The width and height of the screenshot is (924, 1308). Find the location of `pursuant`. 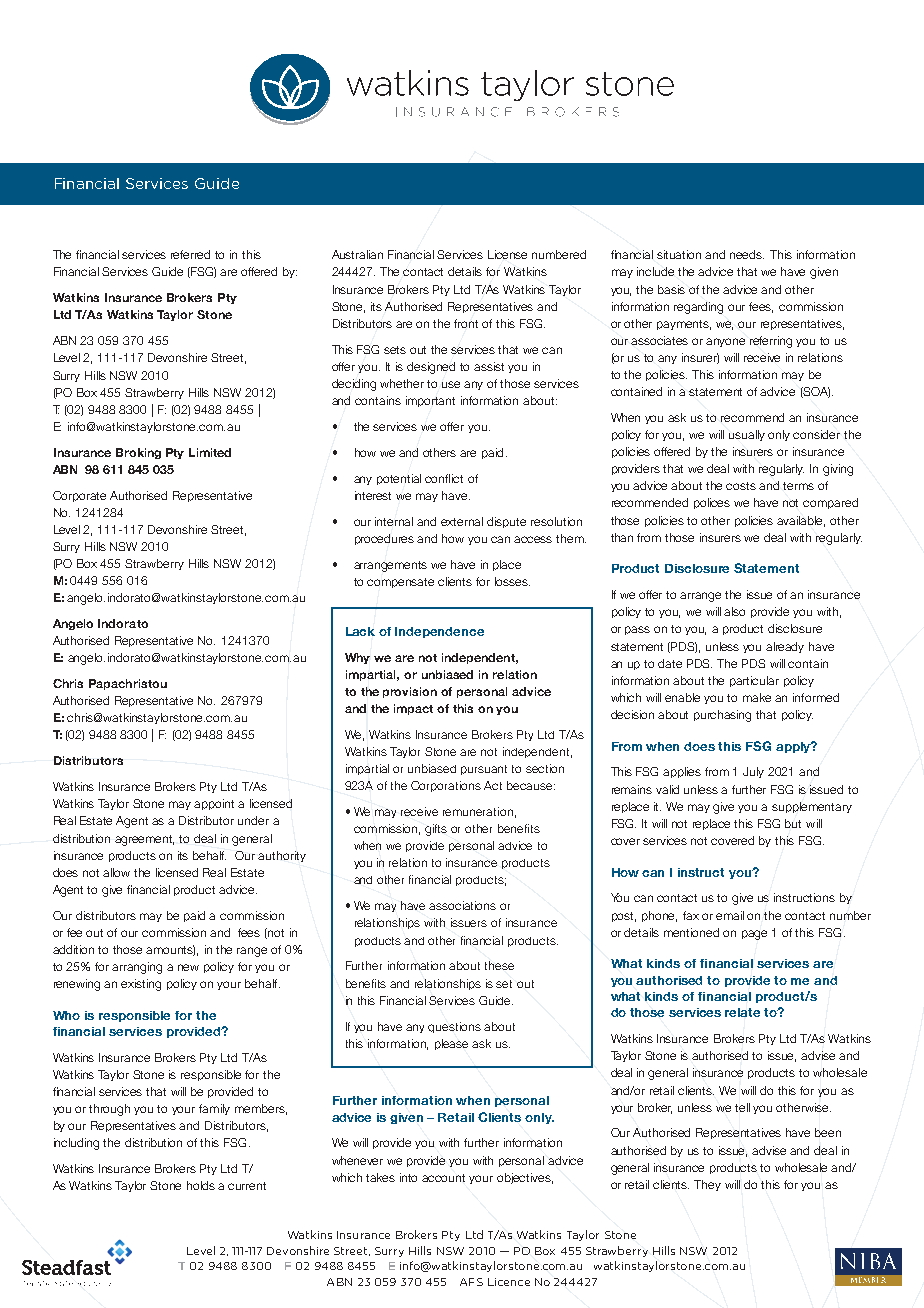

pursuant is located at coordinates (484, 770).
